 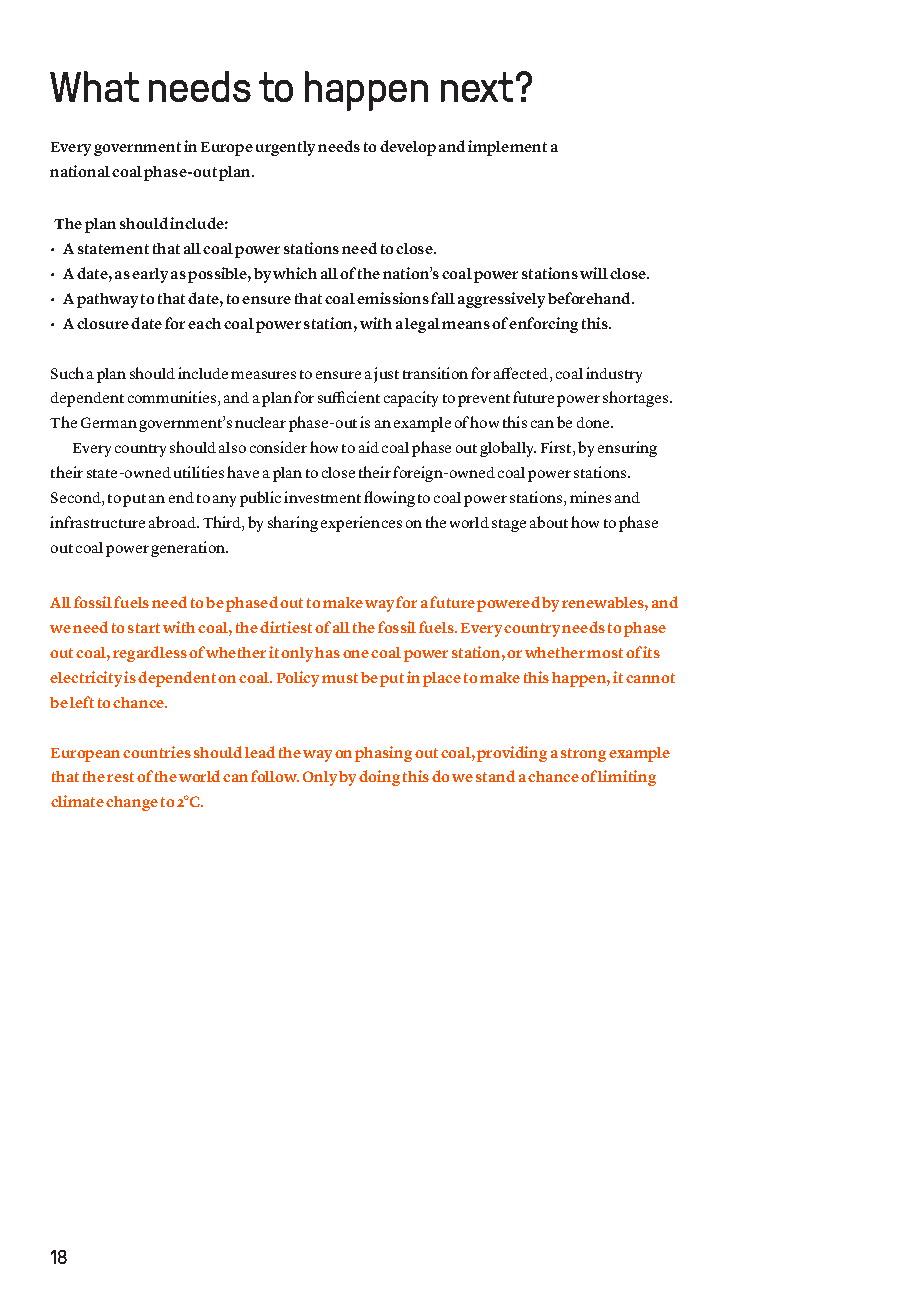 What do you see at coordinates (408, 148) in the page?
I see `develop` at bounding box center [408, 148].
